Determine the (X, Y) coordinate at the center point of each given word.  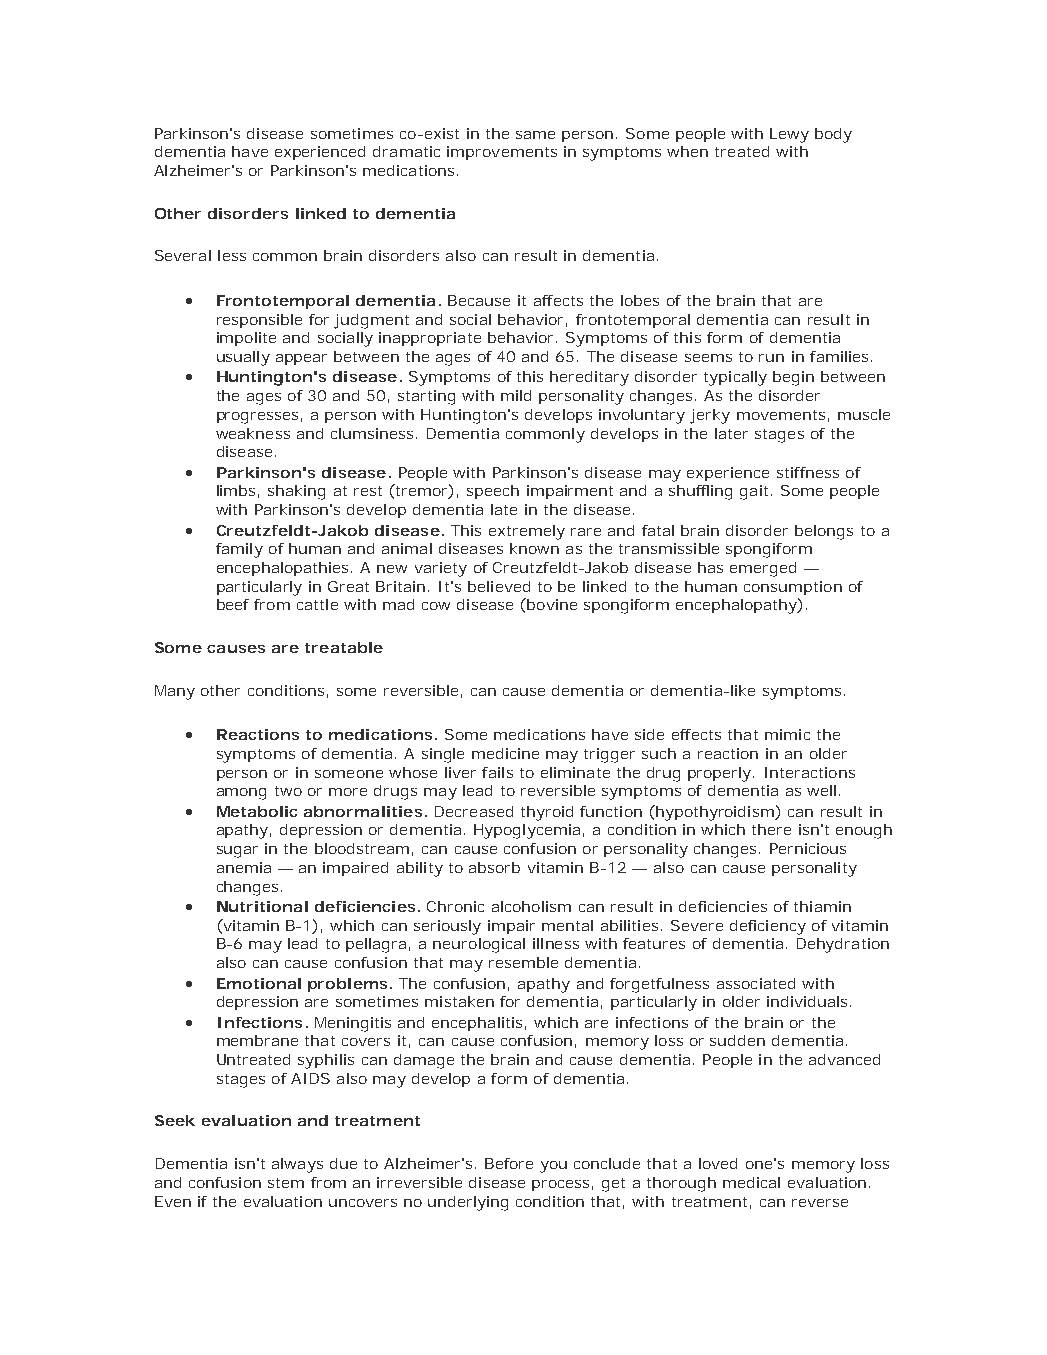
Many (175, 692)
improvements (502, 153)
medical (751, 1182)
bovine (551, 604)
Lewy (789, 135)
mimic (787, 734)
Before (509, 1163)
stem (286, 1183)
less (232, 255)
